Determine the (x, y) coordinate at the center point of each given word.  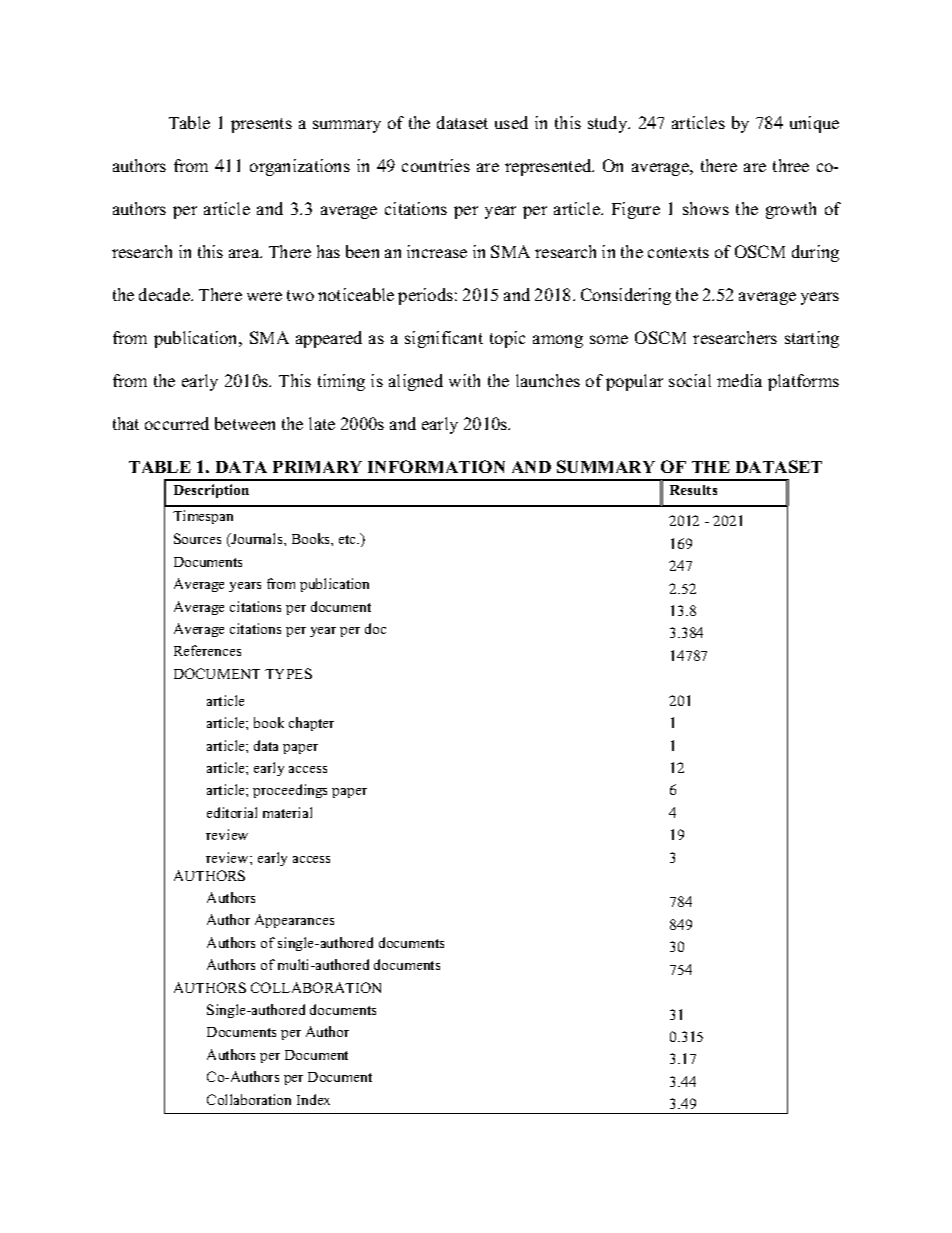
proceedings (290, 791)
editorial (232, 812)
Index (313, 1099)
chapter (311, 724)
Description (211, 491)
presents (261, 125)
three (791, 165)
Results (693, 490)
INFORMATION (436, 466)
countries (436, 165)
